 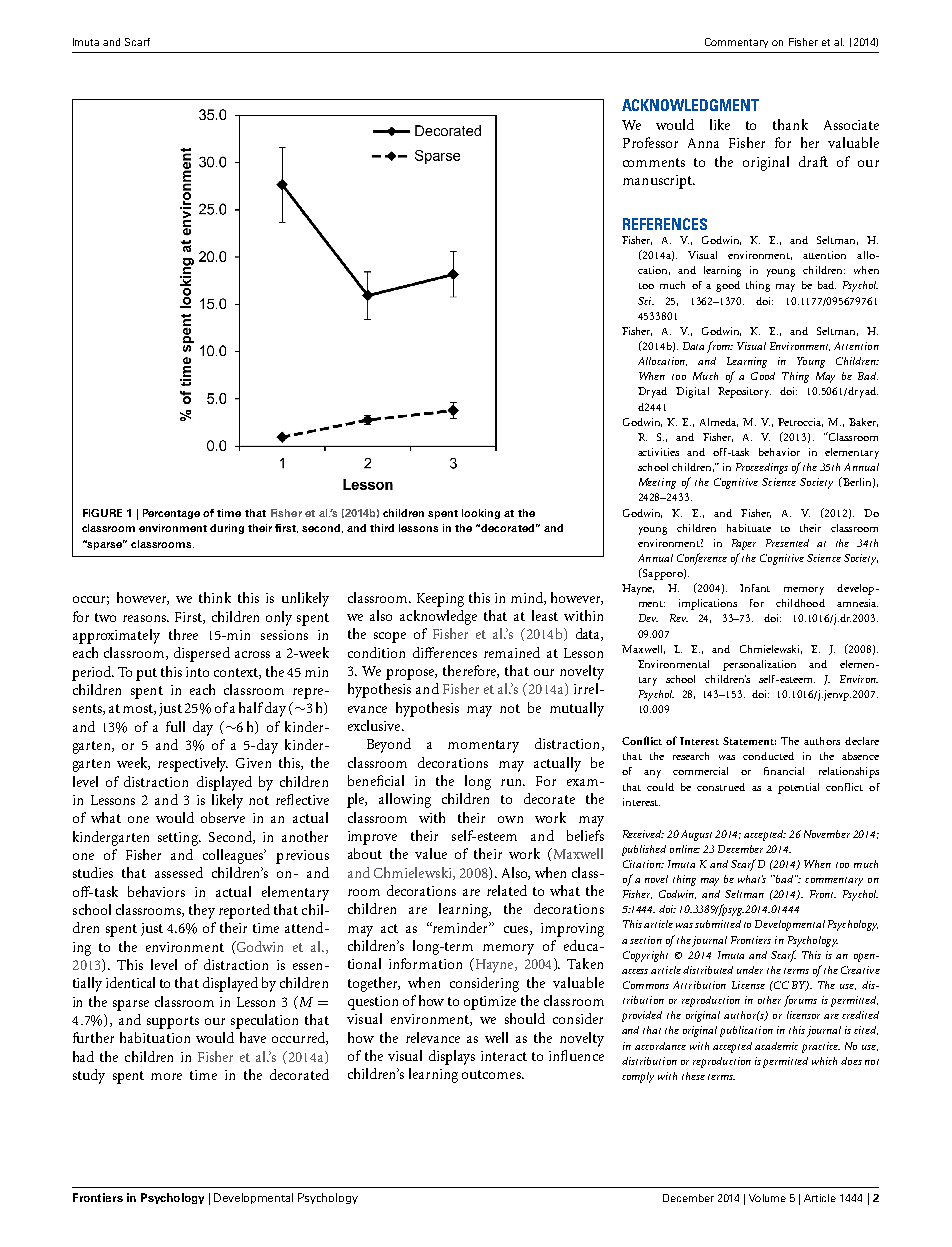 What do you see at coordinates (166, 1076) in the page?
I see `more` at bounding box center [166, 1076].
